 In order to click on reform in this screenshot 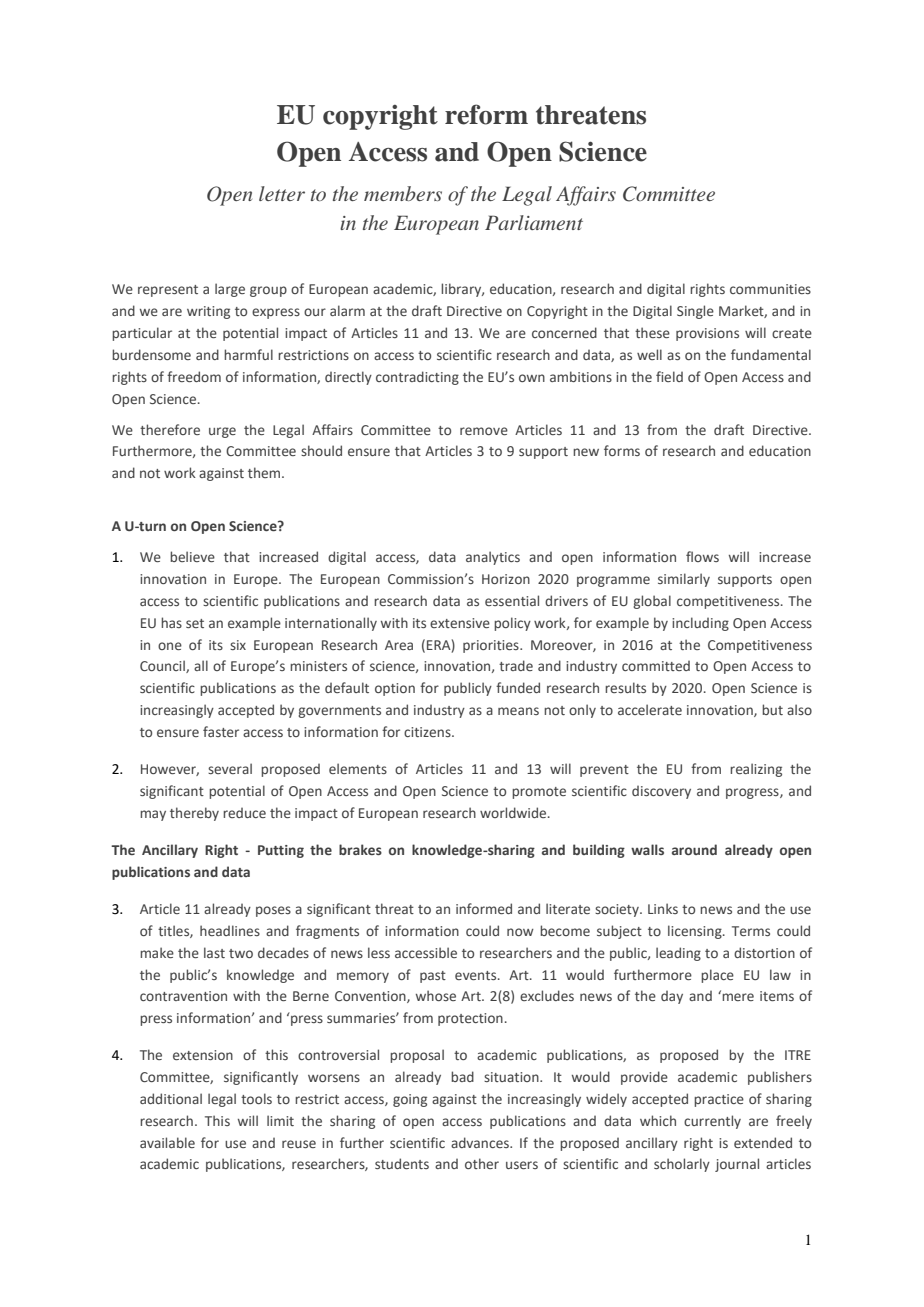, I will do `click(486, 114)`.
